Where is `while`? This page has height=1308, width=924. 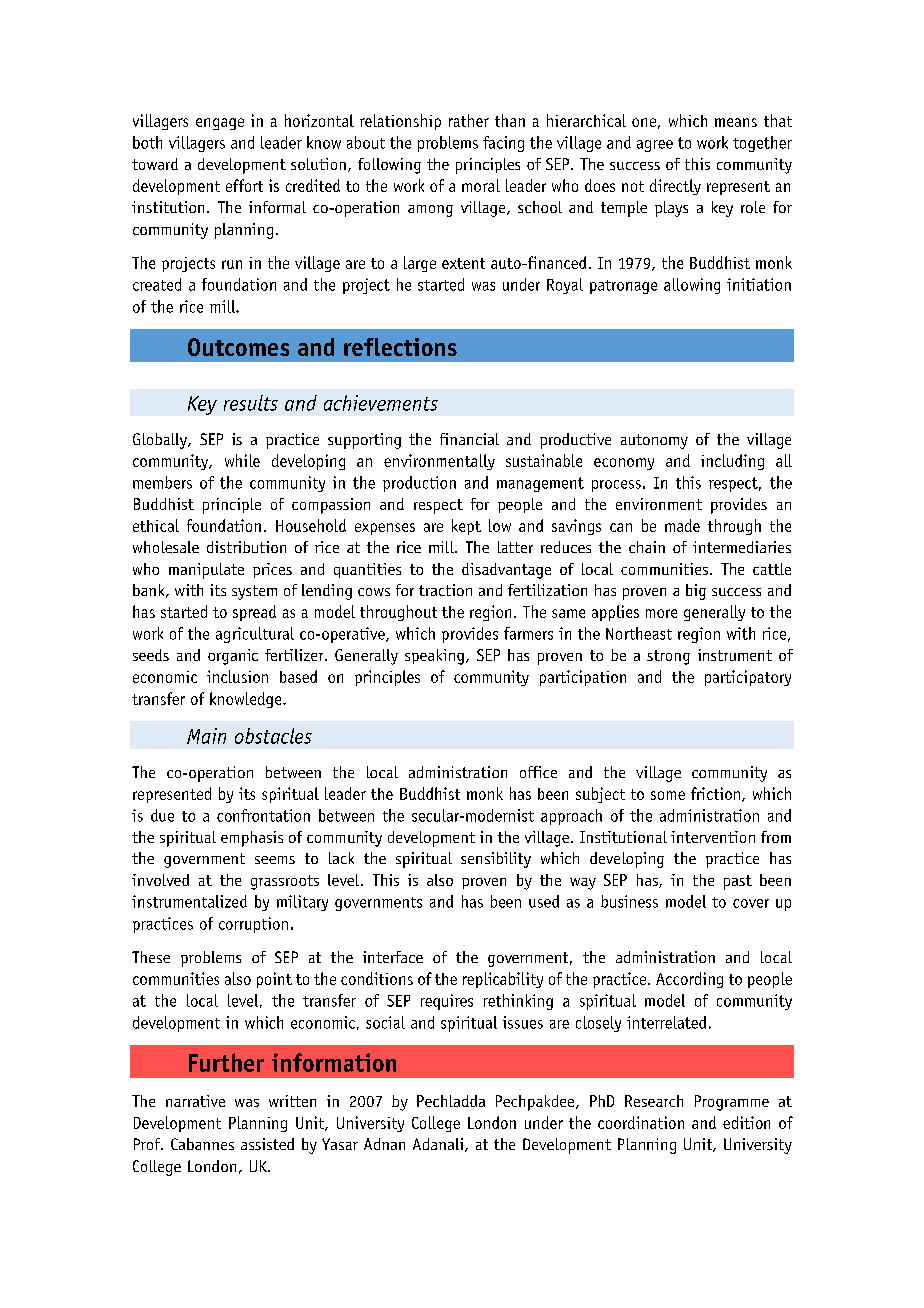
while is located at coordinates (242, 460).
